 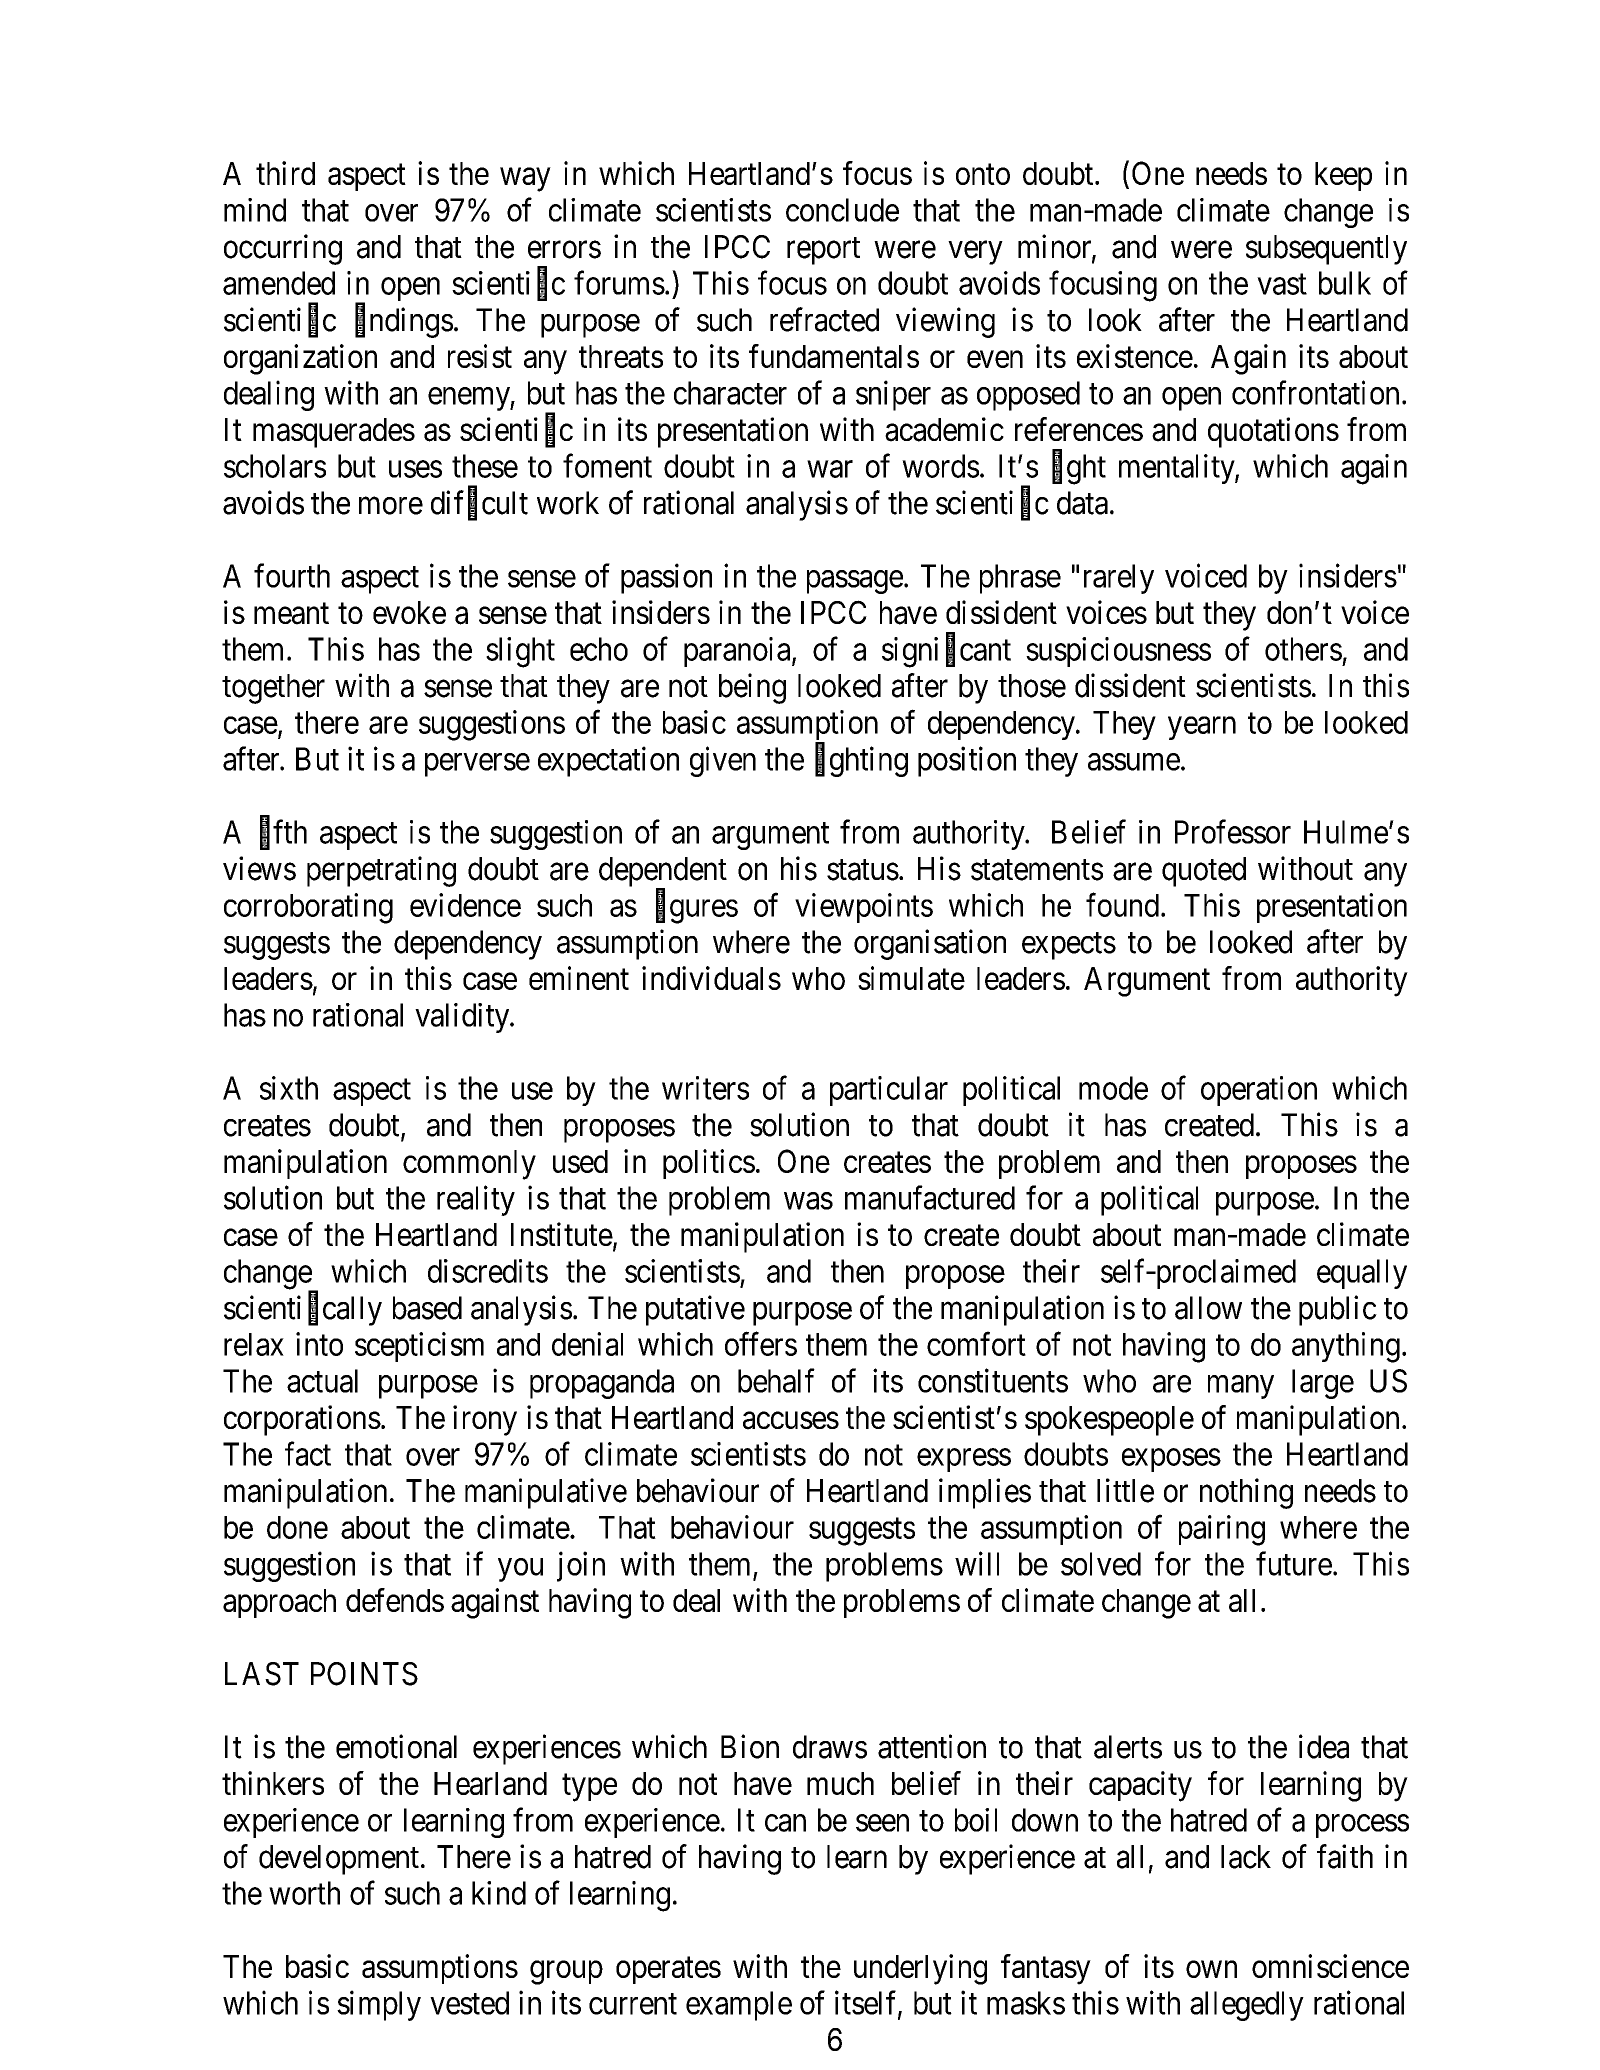 What do you see at coordinates (279, 1603) in the image?
I see `approach` at bounding box center [279, 1603].
